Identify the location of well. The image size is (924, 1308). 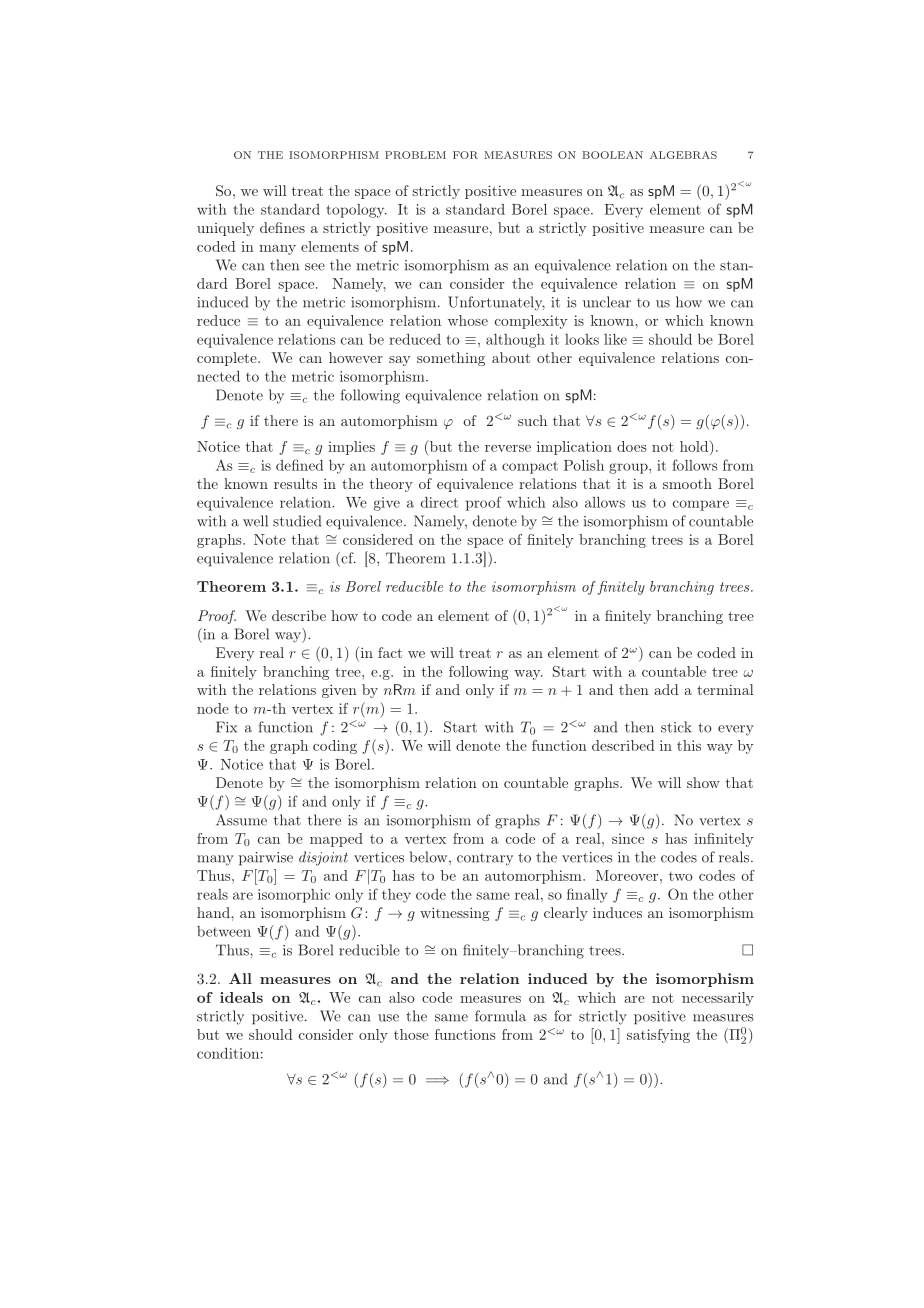
(255, 521).
